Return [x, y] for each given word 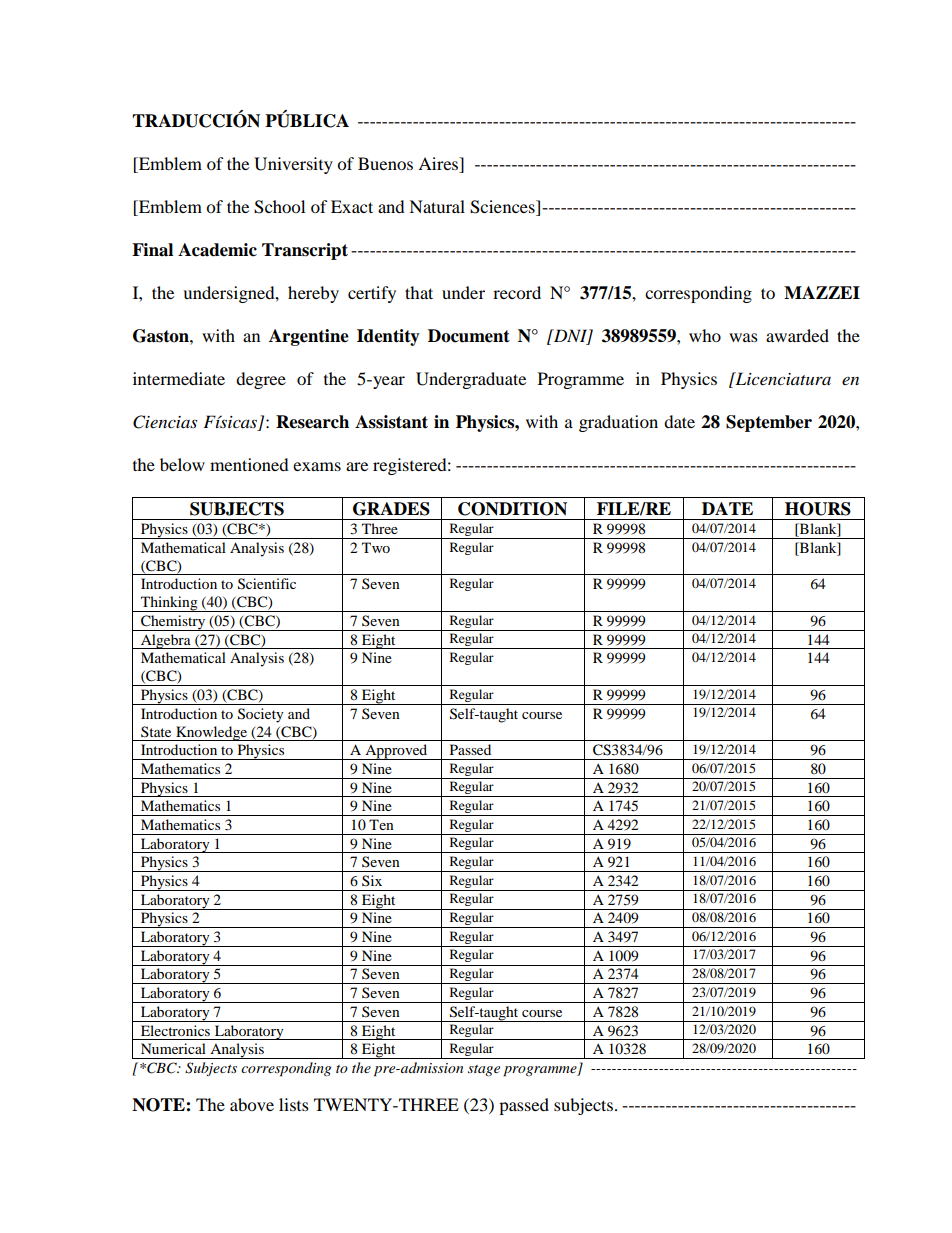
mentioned [249, 464]
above [252, 1104]
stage [484, 1070]
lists [294, 1104]
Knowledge [211, 733]
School [279, 207]
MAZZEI [822, 292]
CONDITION [512, 509]
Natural [437, 206]
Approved [396, 752]
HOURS [818, 509]
